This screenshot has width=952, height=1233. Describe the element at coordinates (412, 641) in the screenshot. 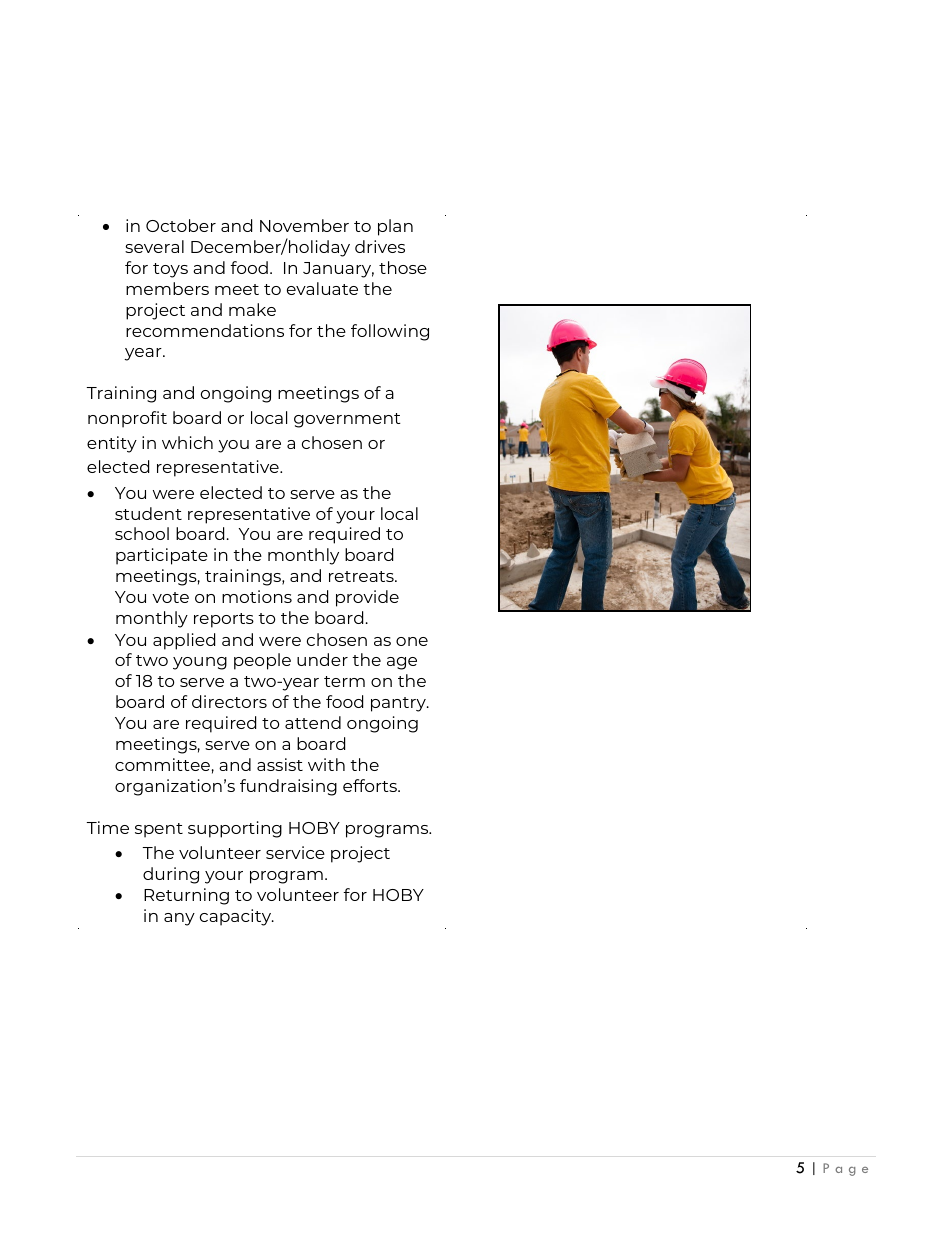

I see `one` at that location.
